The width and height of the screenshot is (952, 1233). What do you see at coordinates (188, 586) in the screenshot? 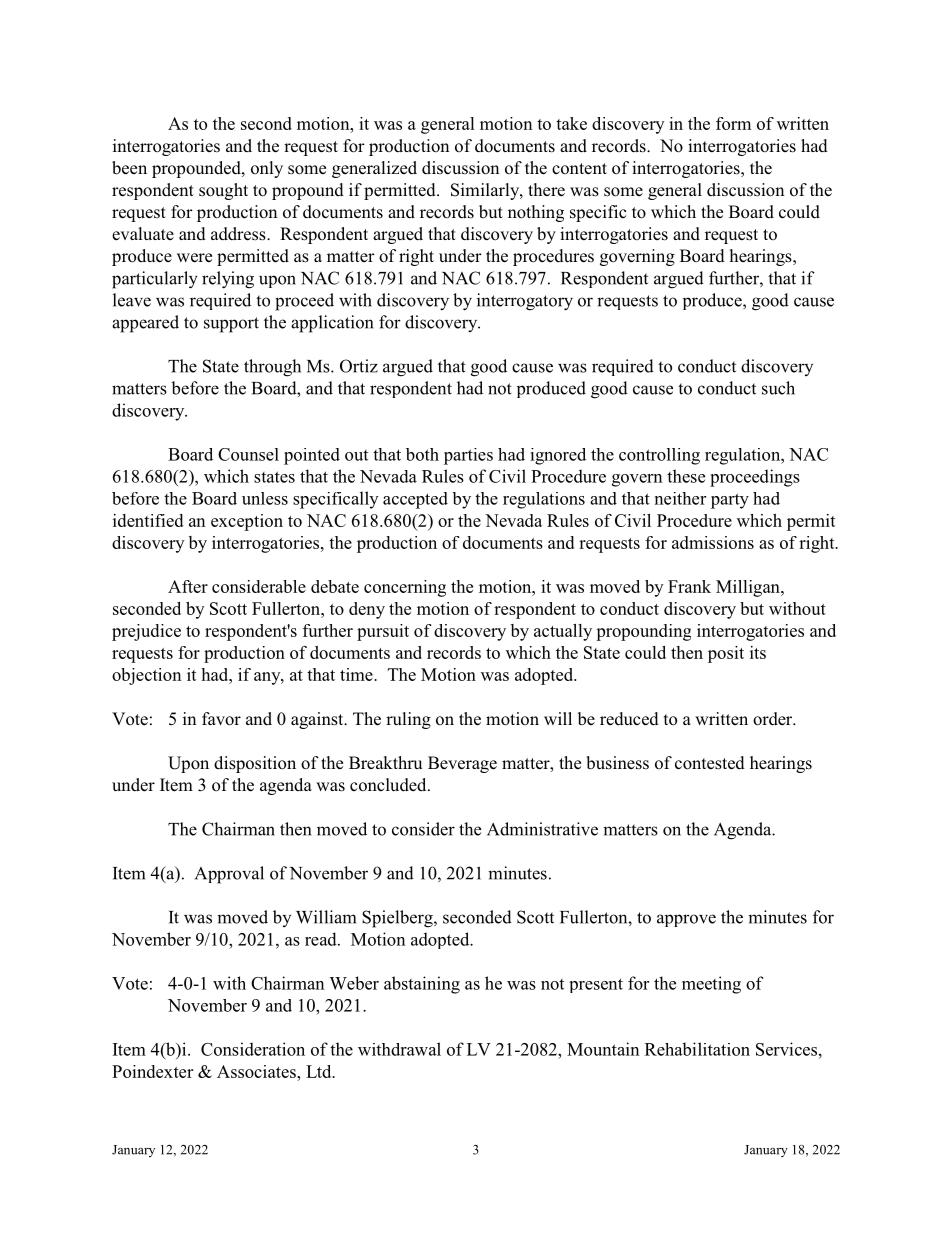
I see `After` at bounding box center [188, 586].
